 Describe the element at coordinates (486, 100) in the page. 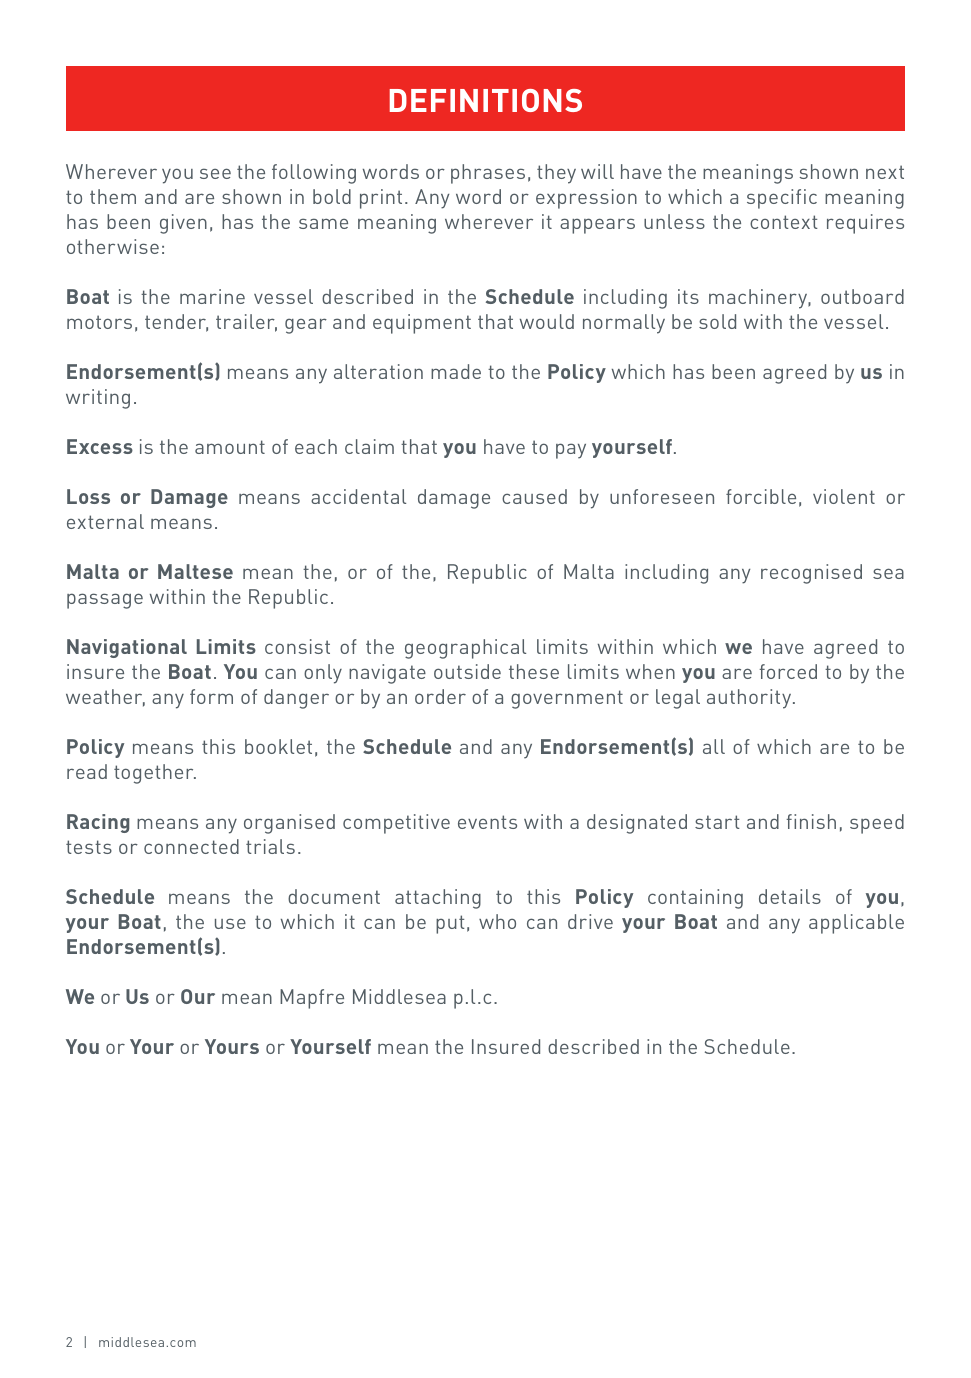

I see `DEFINITIONS` at that location.
